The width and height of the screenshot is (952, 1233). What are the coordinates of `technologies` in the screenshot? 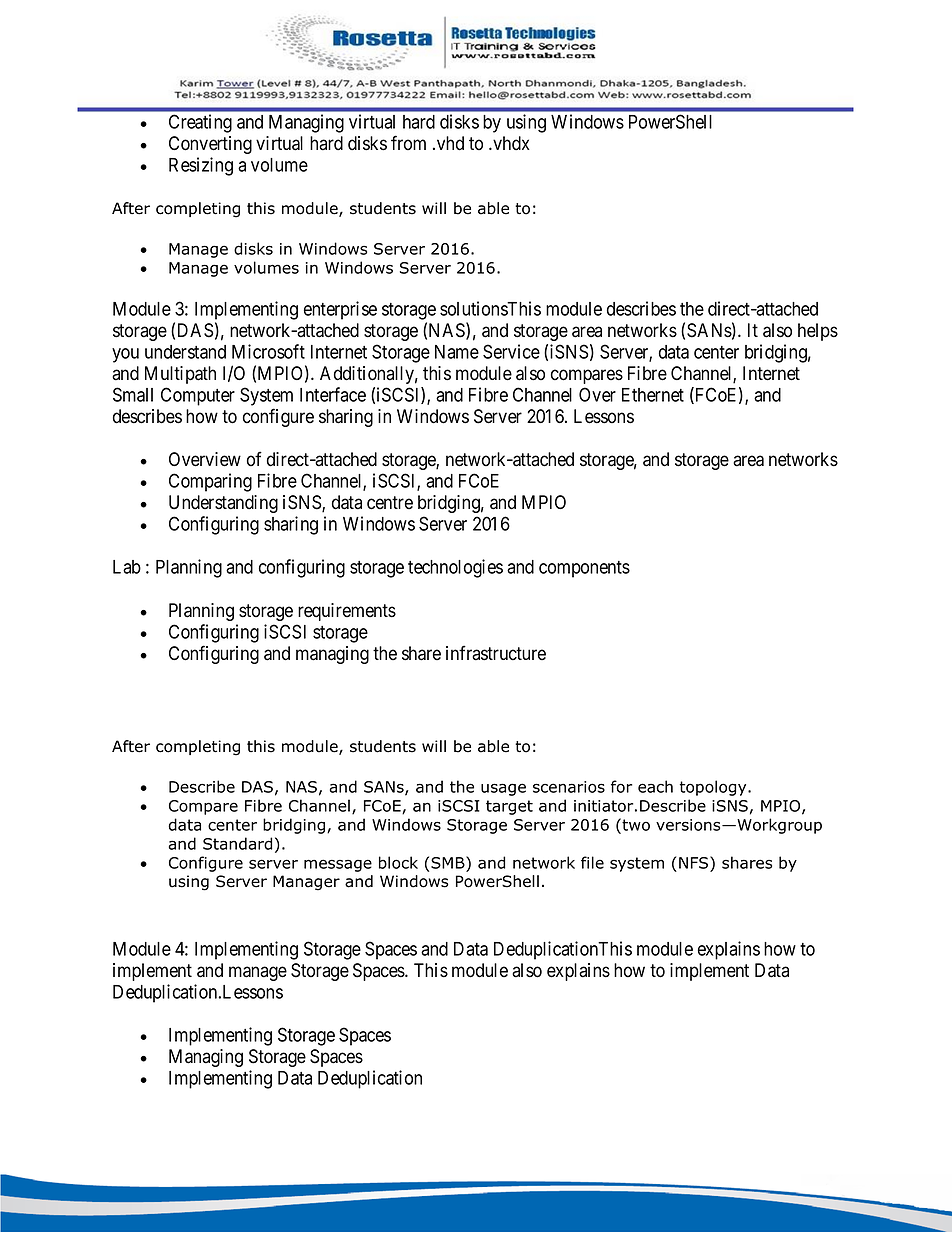 It's located at (455, 568).
